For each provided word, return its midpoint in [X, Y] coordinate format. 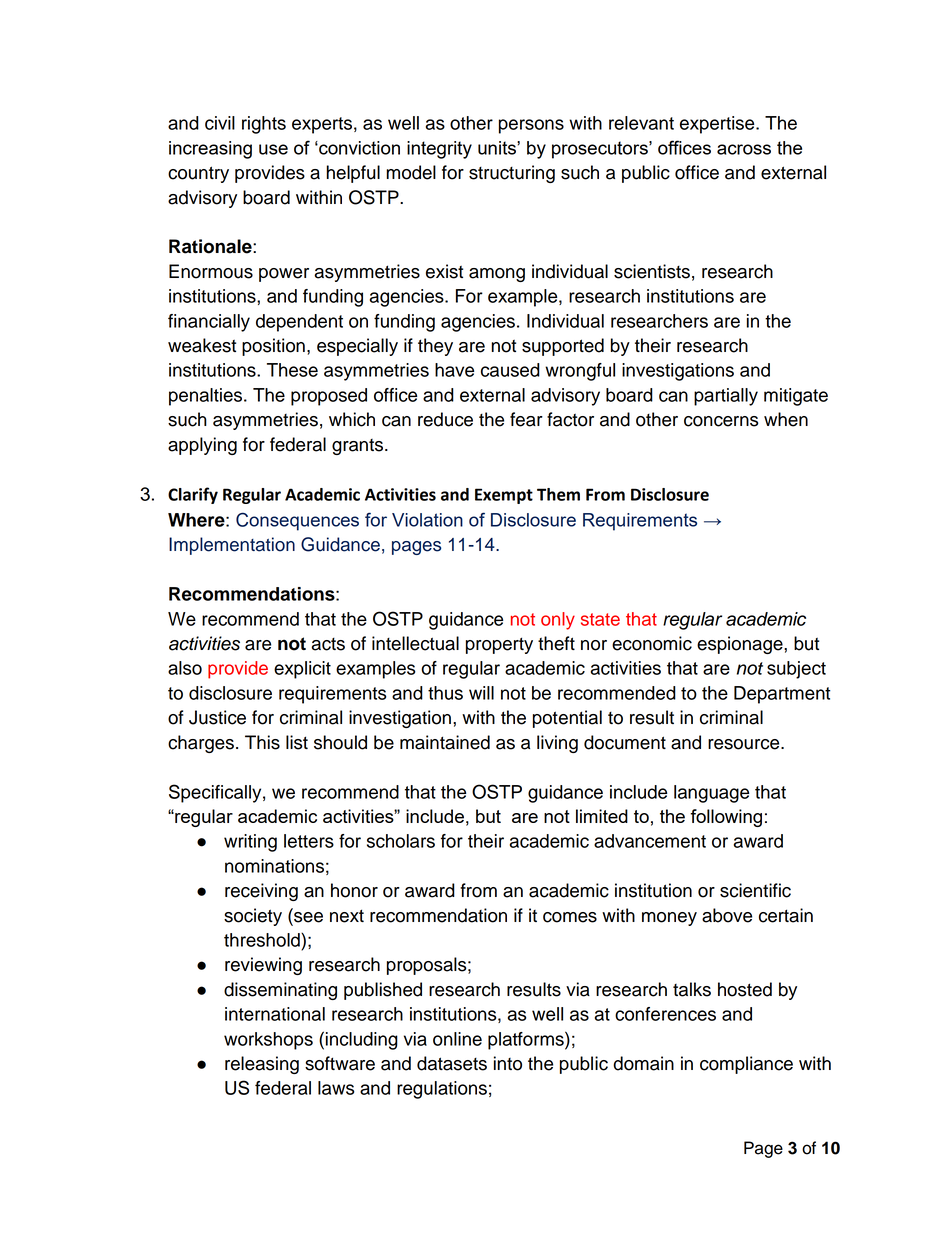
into [508, 1063]
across [744, 149]
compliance [746, 1065]
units [498, 148]
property [499, 645]
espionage [741, 645]
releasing [262, 1065]
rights [264, 125]
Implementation [232, 546]
